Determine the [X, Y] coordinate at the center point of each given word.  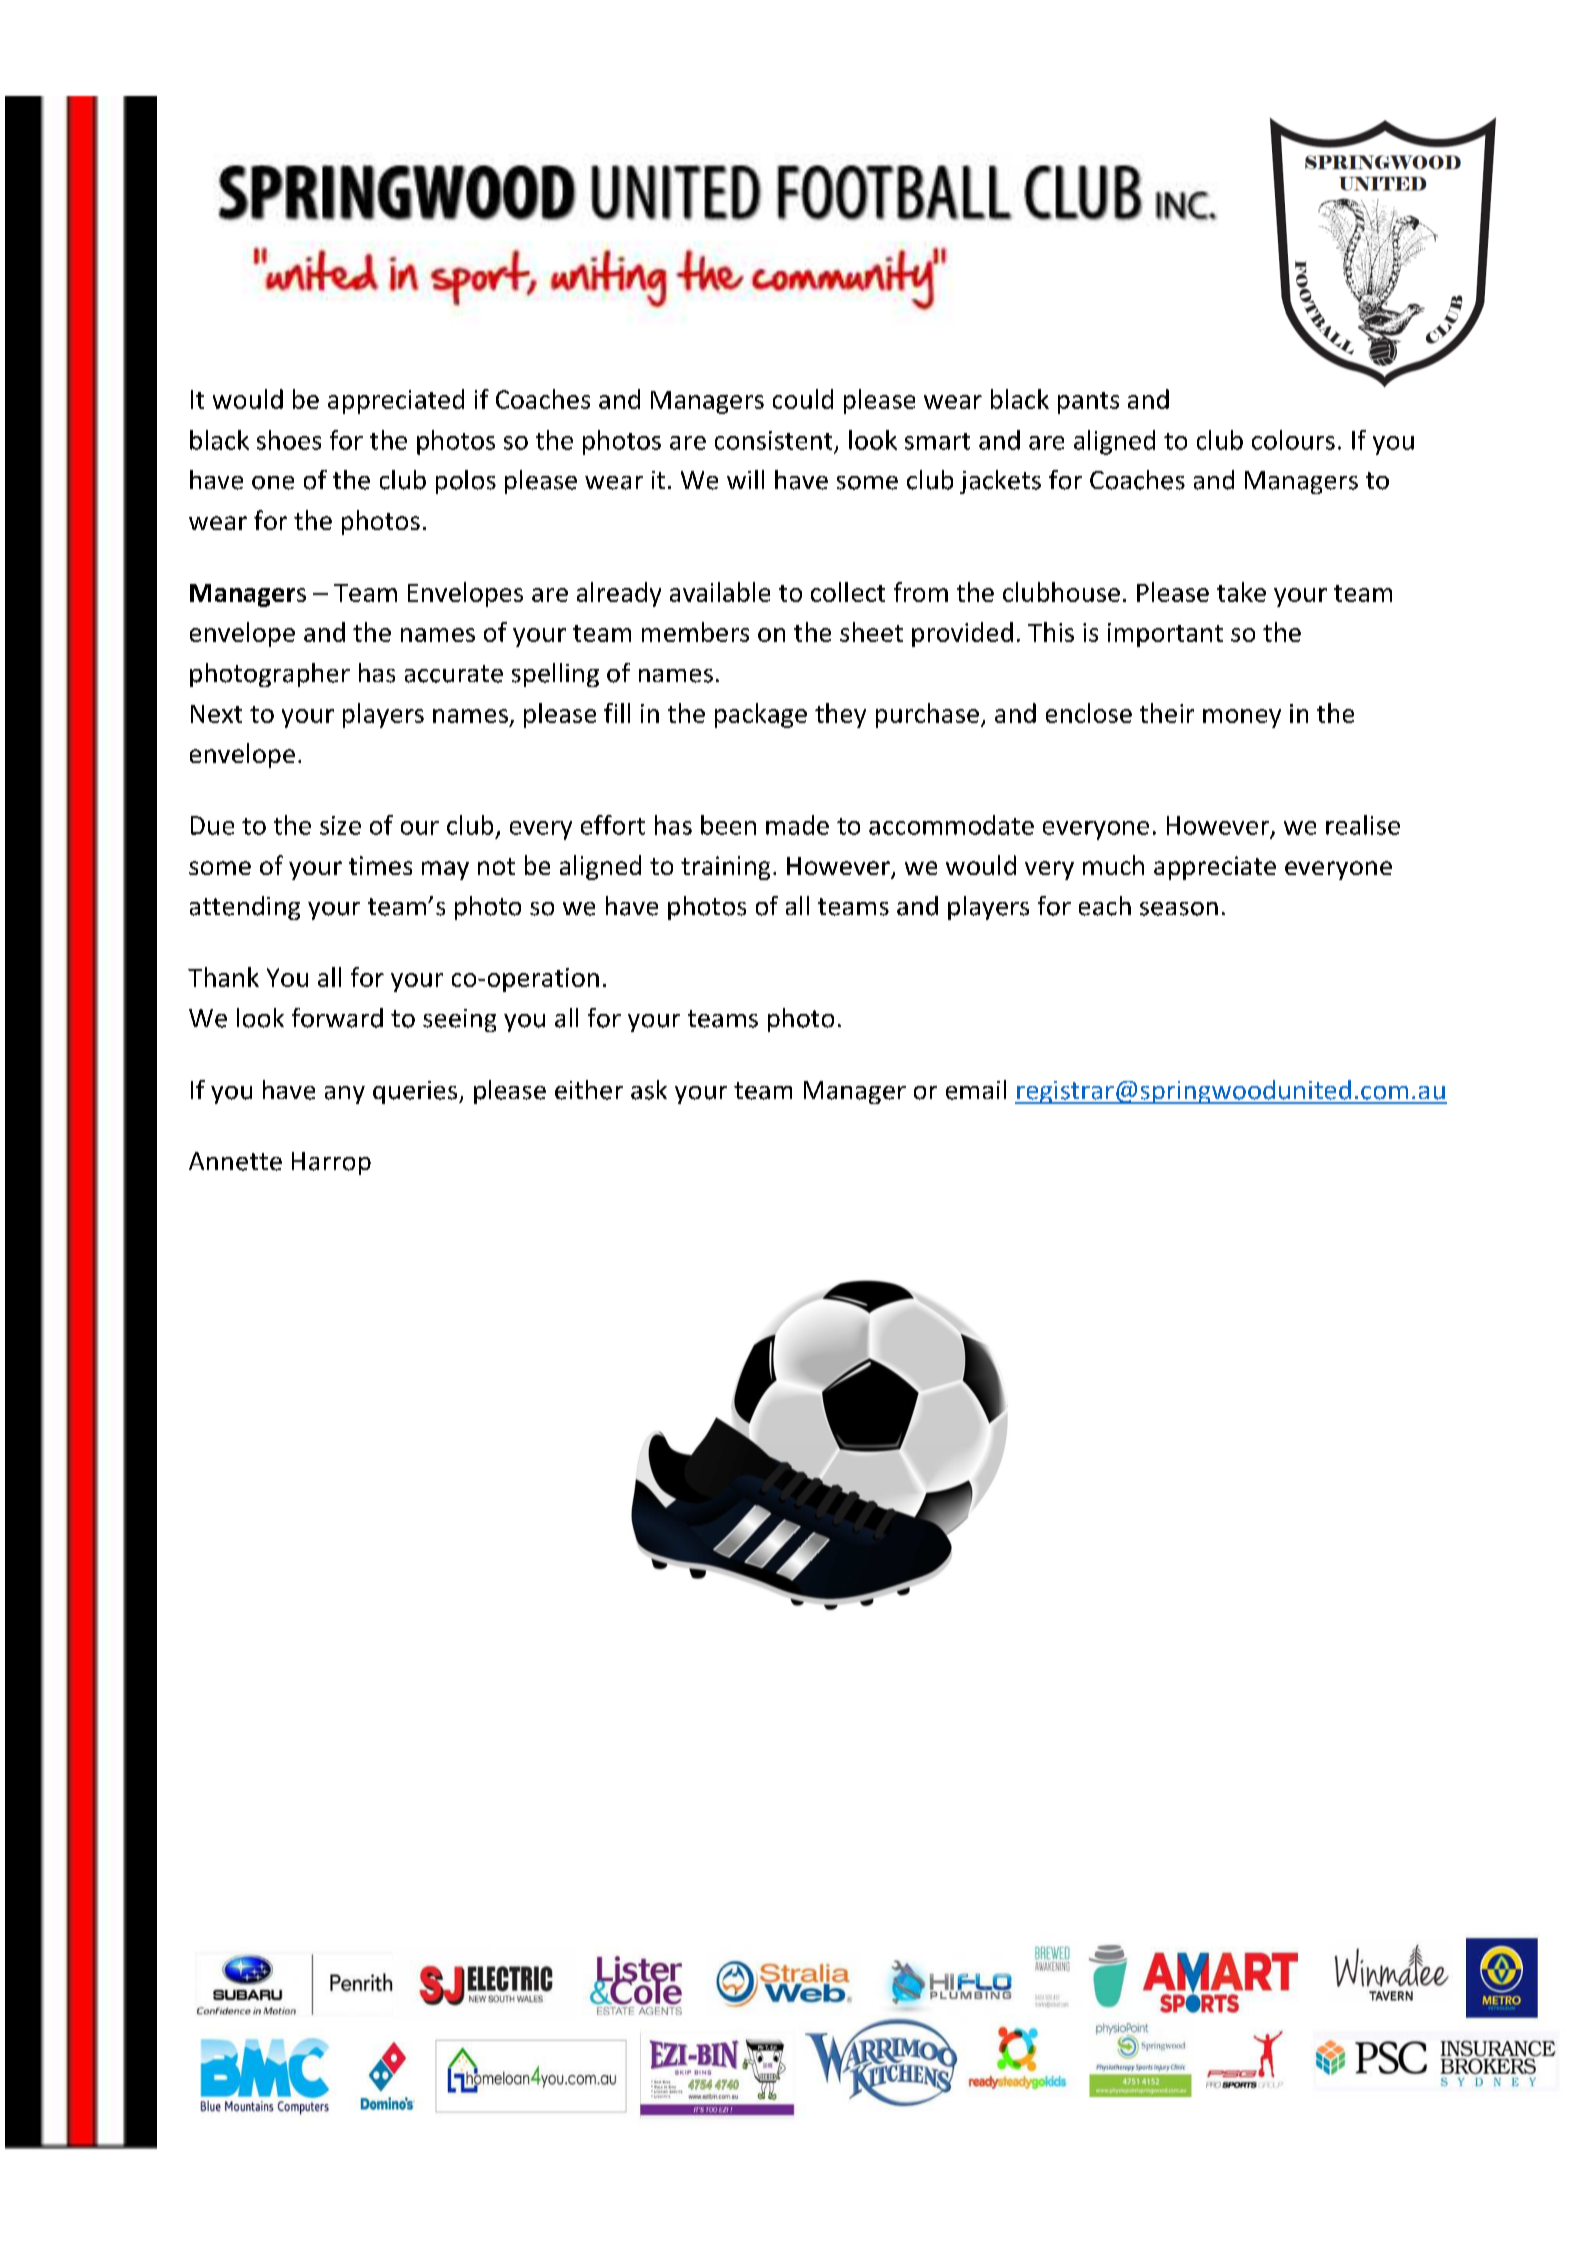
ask [649, 1090]
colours [1293, 440]
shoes [289, 440]
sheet [871, 632]
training [725, 868]
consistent [773, 440]
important [1165, 635]
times [380, 865]
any [345, 1095]
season [1179, 909]
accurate [454, 674]
